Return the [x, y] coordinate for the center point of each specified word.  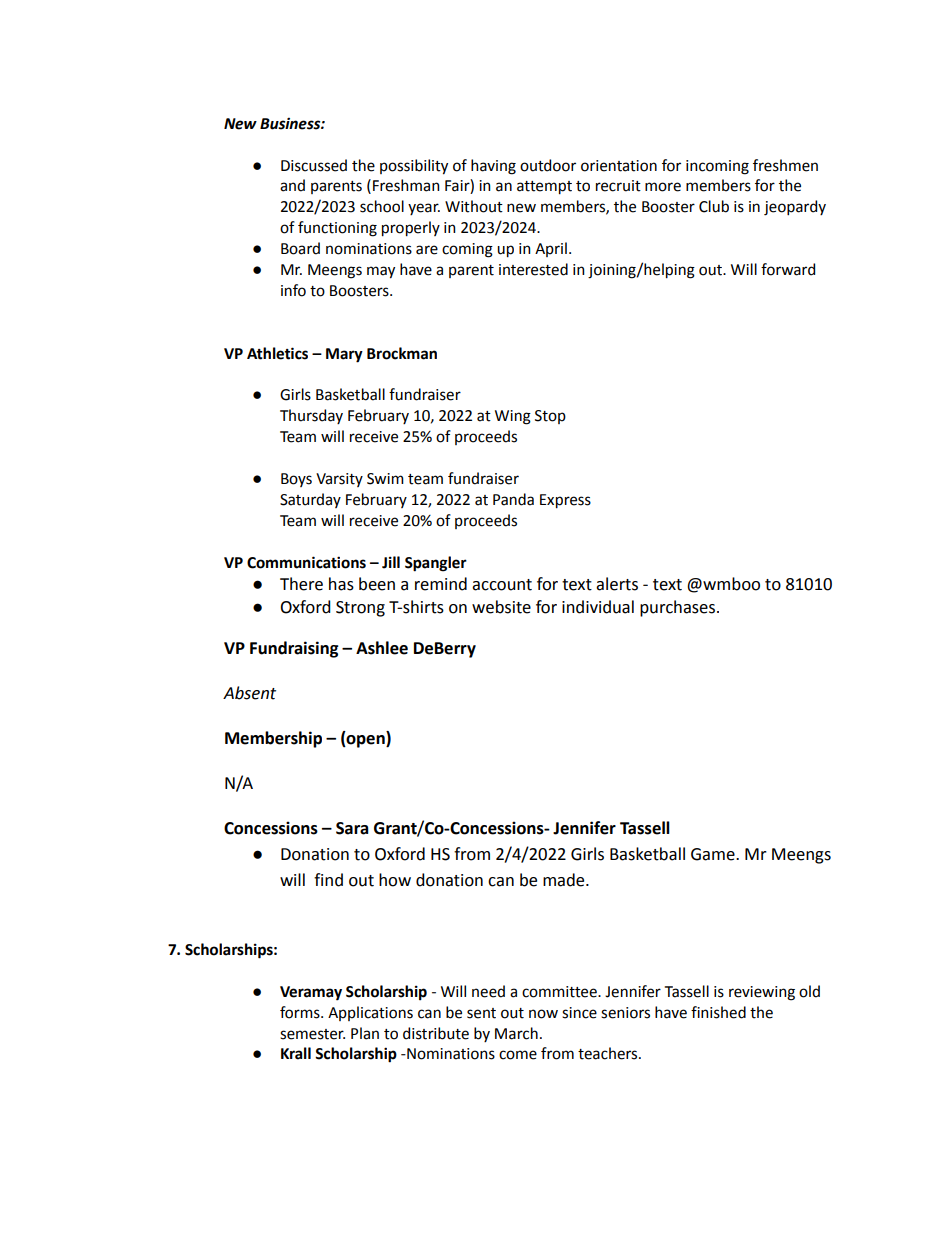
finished [718, 1012]
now [543, 1014]
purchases [679, 608]
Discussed [314, 165]
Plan [365, 1033]
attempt [544, 188]
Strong [360, 609]
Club [714, 206]
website [501, 607]
